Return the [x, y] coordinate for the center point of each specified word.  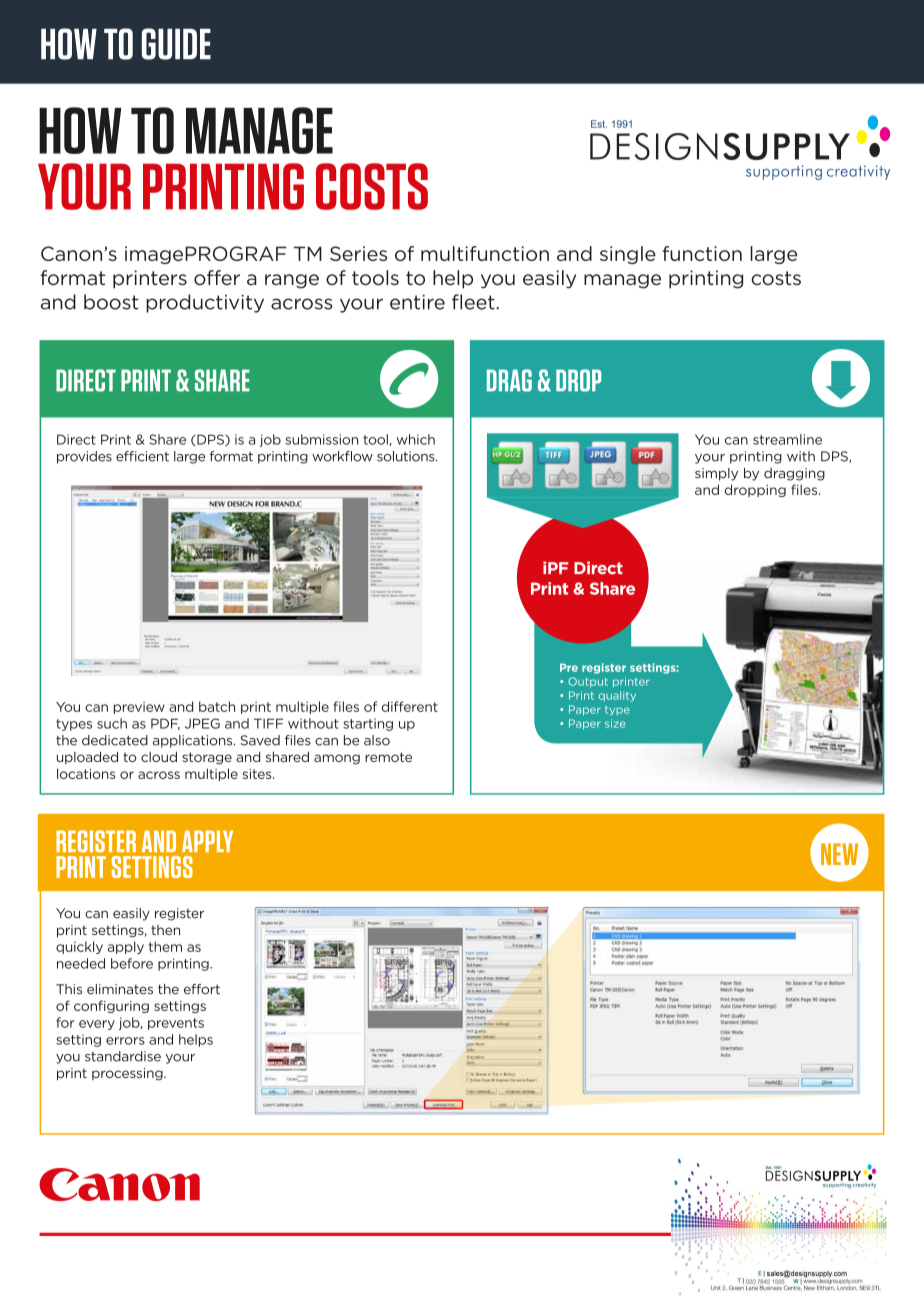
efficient [142, 456]
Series [358, 253]
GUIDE [176, 44]
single [628, 255]
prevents [176, 1024]
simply [716, 474]
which [416, 439]
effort [202, 989]
